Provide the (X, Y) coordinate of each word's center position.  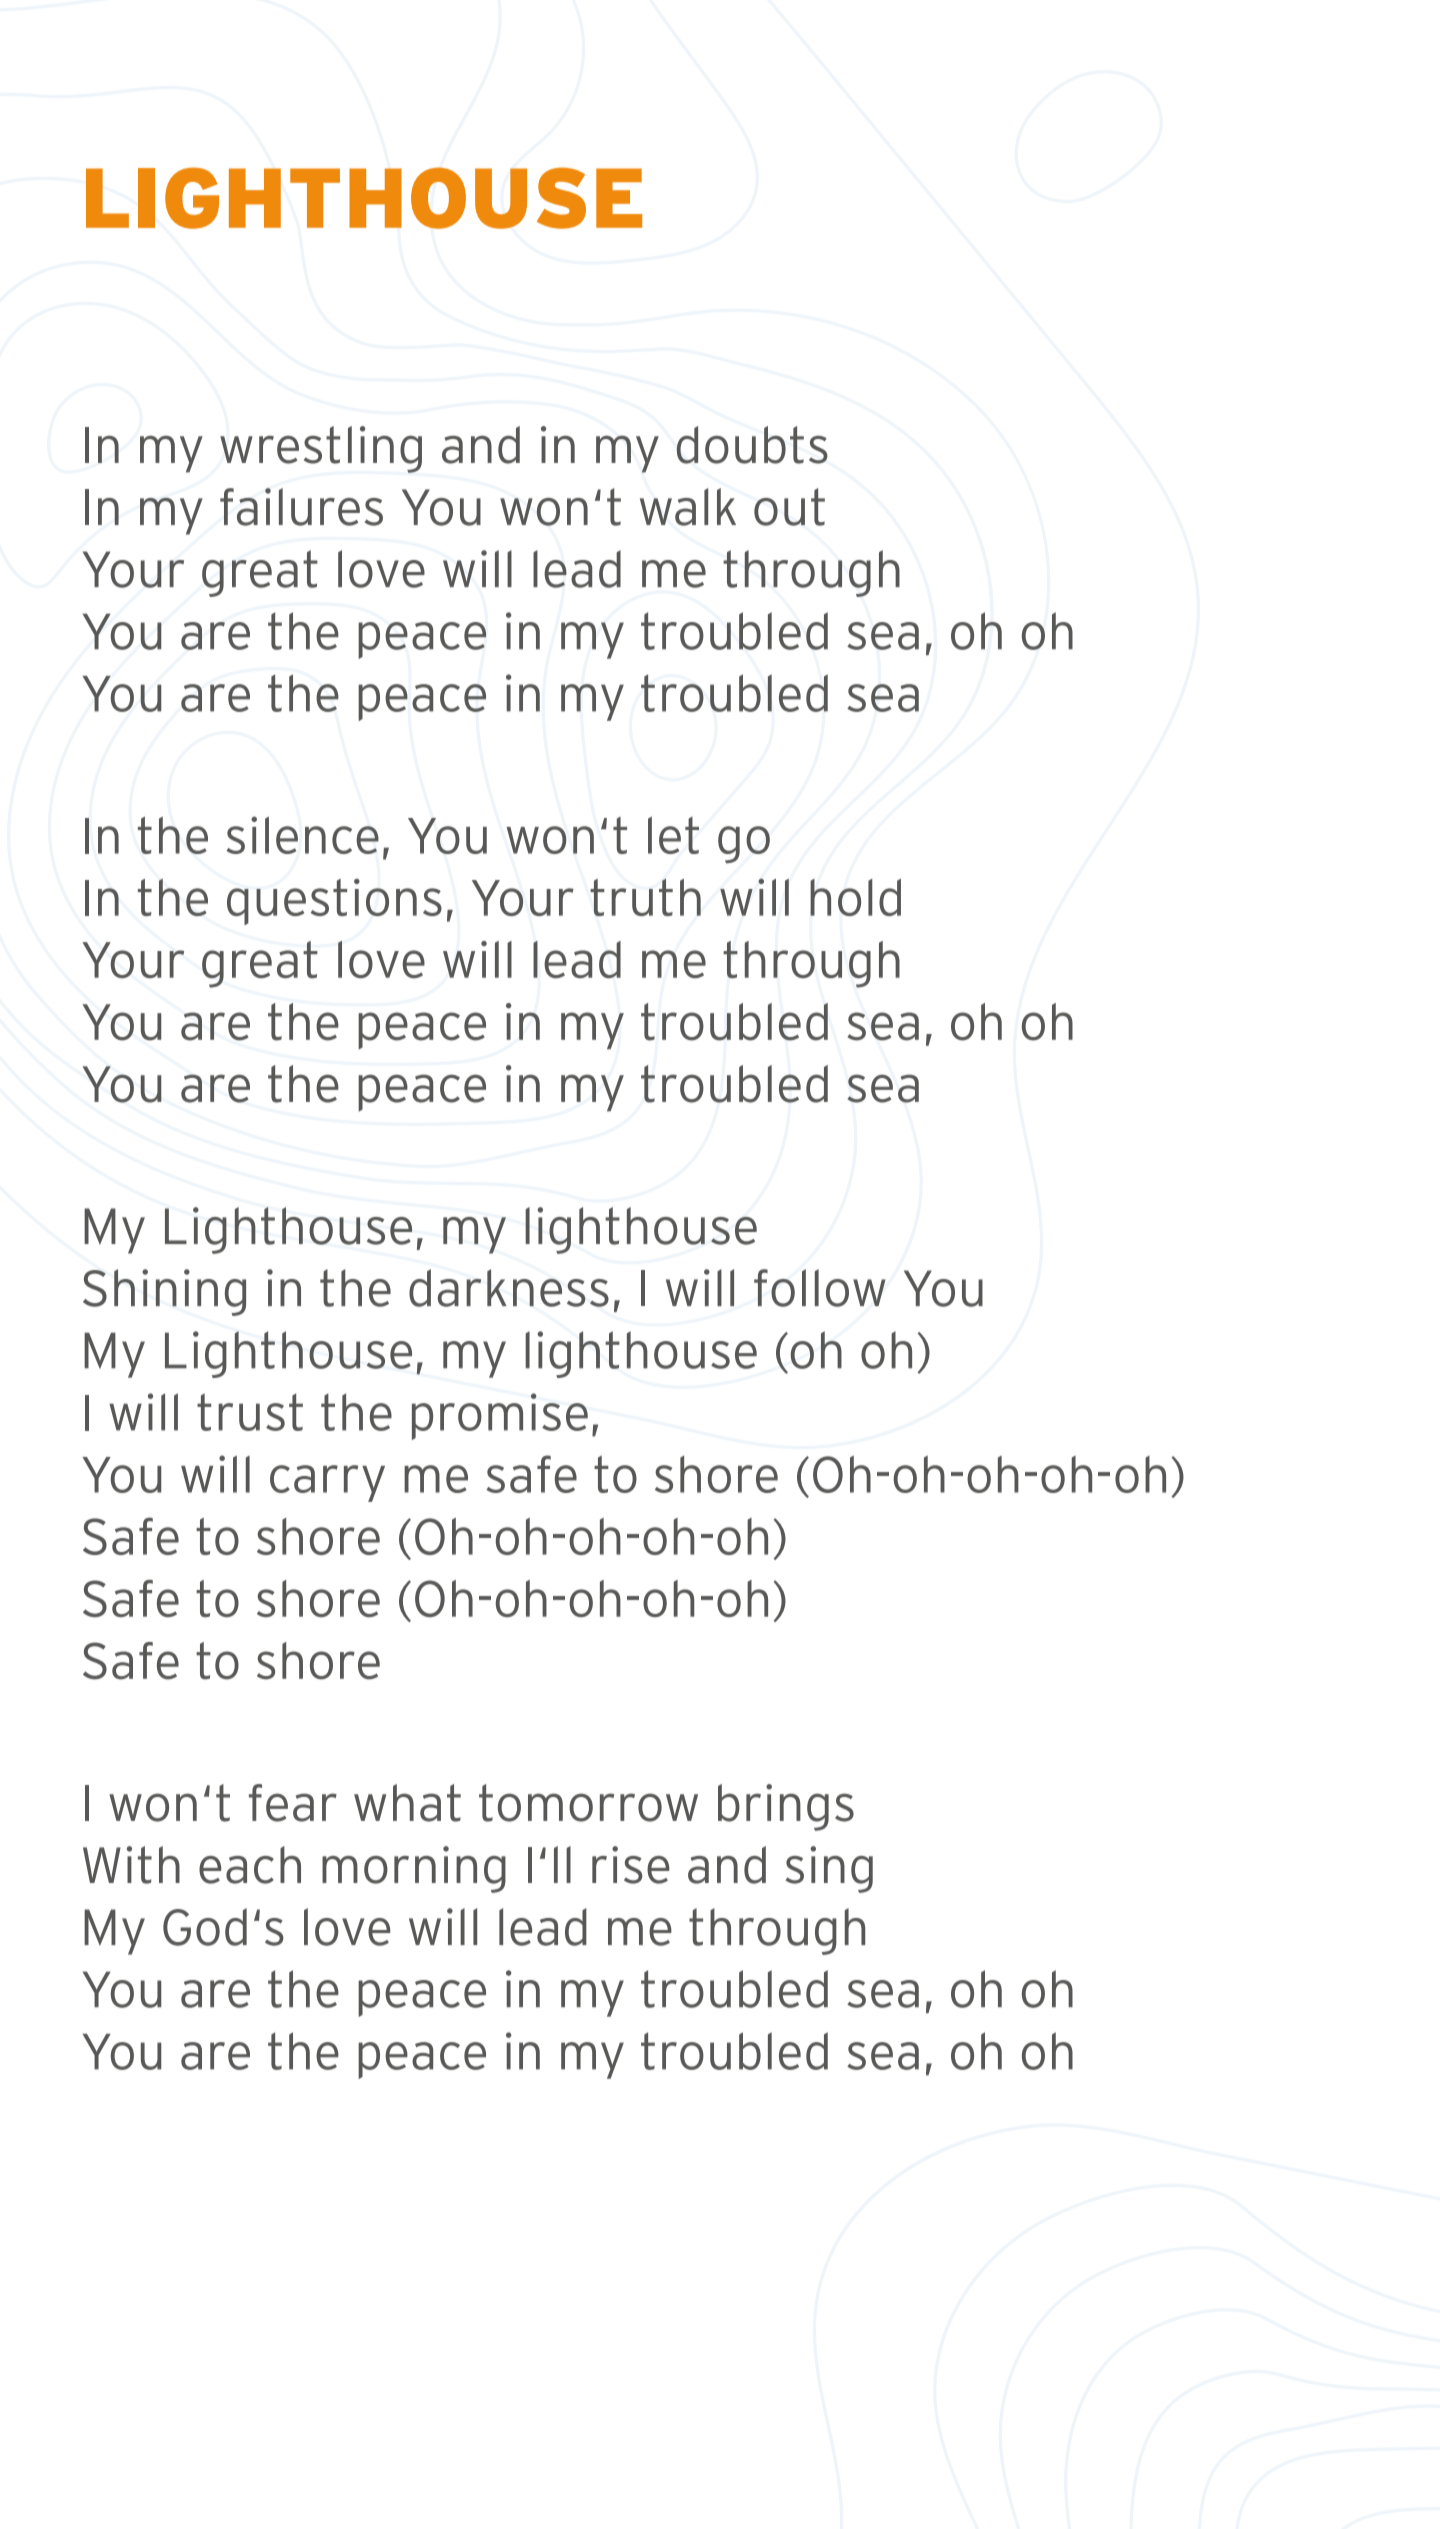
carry (327, 1483)
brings (786, 1807)
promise (500, 1416)
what (407, 1803)
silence (302, 835)
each (250, 1865)
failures (301, 507)
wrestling (321, 449)
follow (820, 1288)
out (789, 507)
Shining (164, 1292)
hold (855, 897)
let (673, 835)
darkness (509, 1288)
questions (334, 902)
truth (645, 897)
